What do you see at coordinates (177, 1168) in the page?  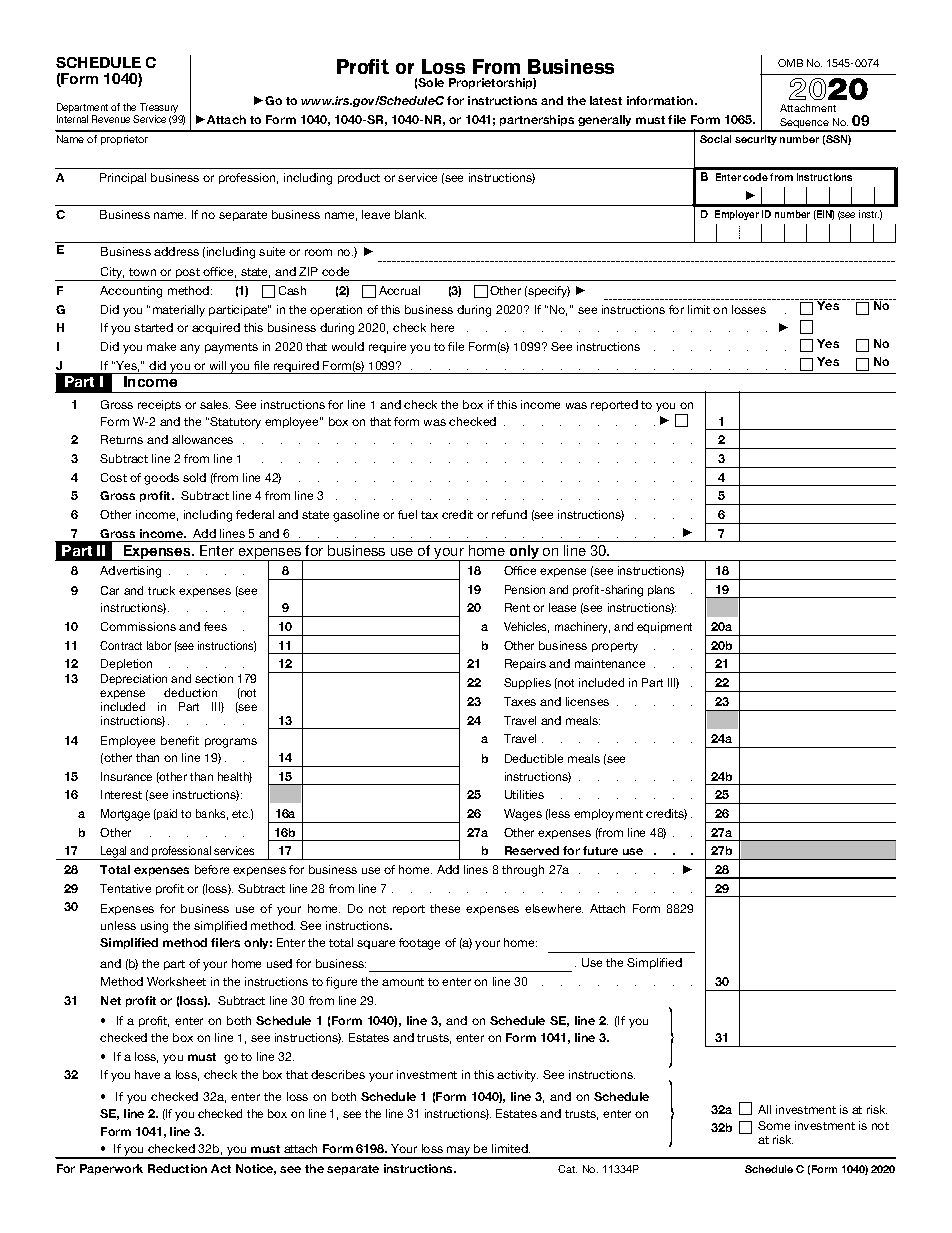 I see `Reduction` at bounding box center [177, 1168].
